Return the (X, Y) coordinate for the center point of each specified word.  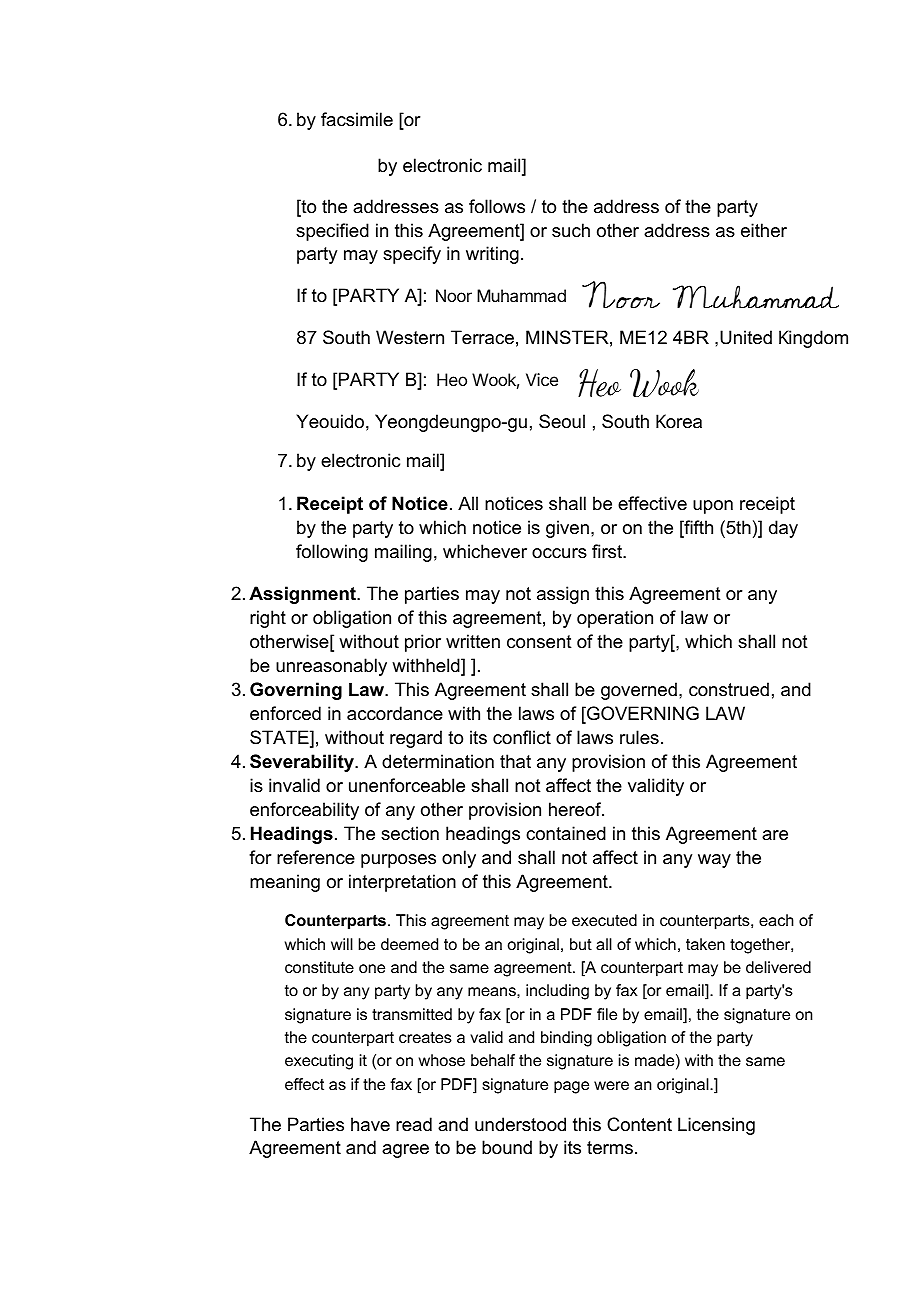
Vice (542, 379)
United (746, 337)
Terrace (482, 337)
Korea (679, 421)
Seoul (562, 421)
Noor (454, 295)
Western (410, 337)
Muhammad (521, 295)
